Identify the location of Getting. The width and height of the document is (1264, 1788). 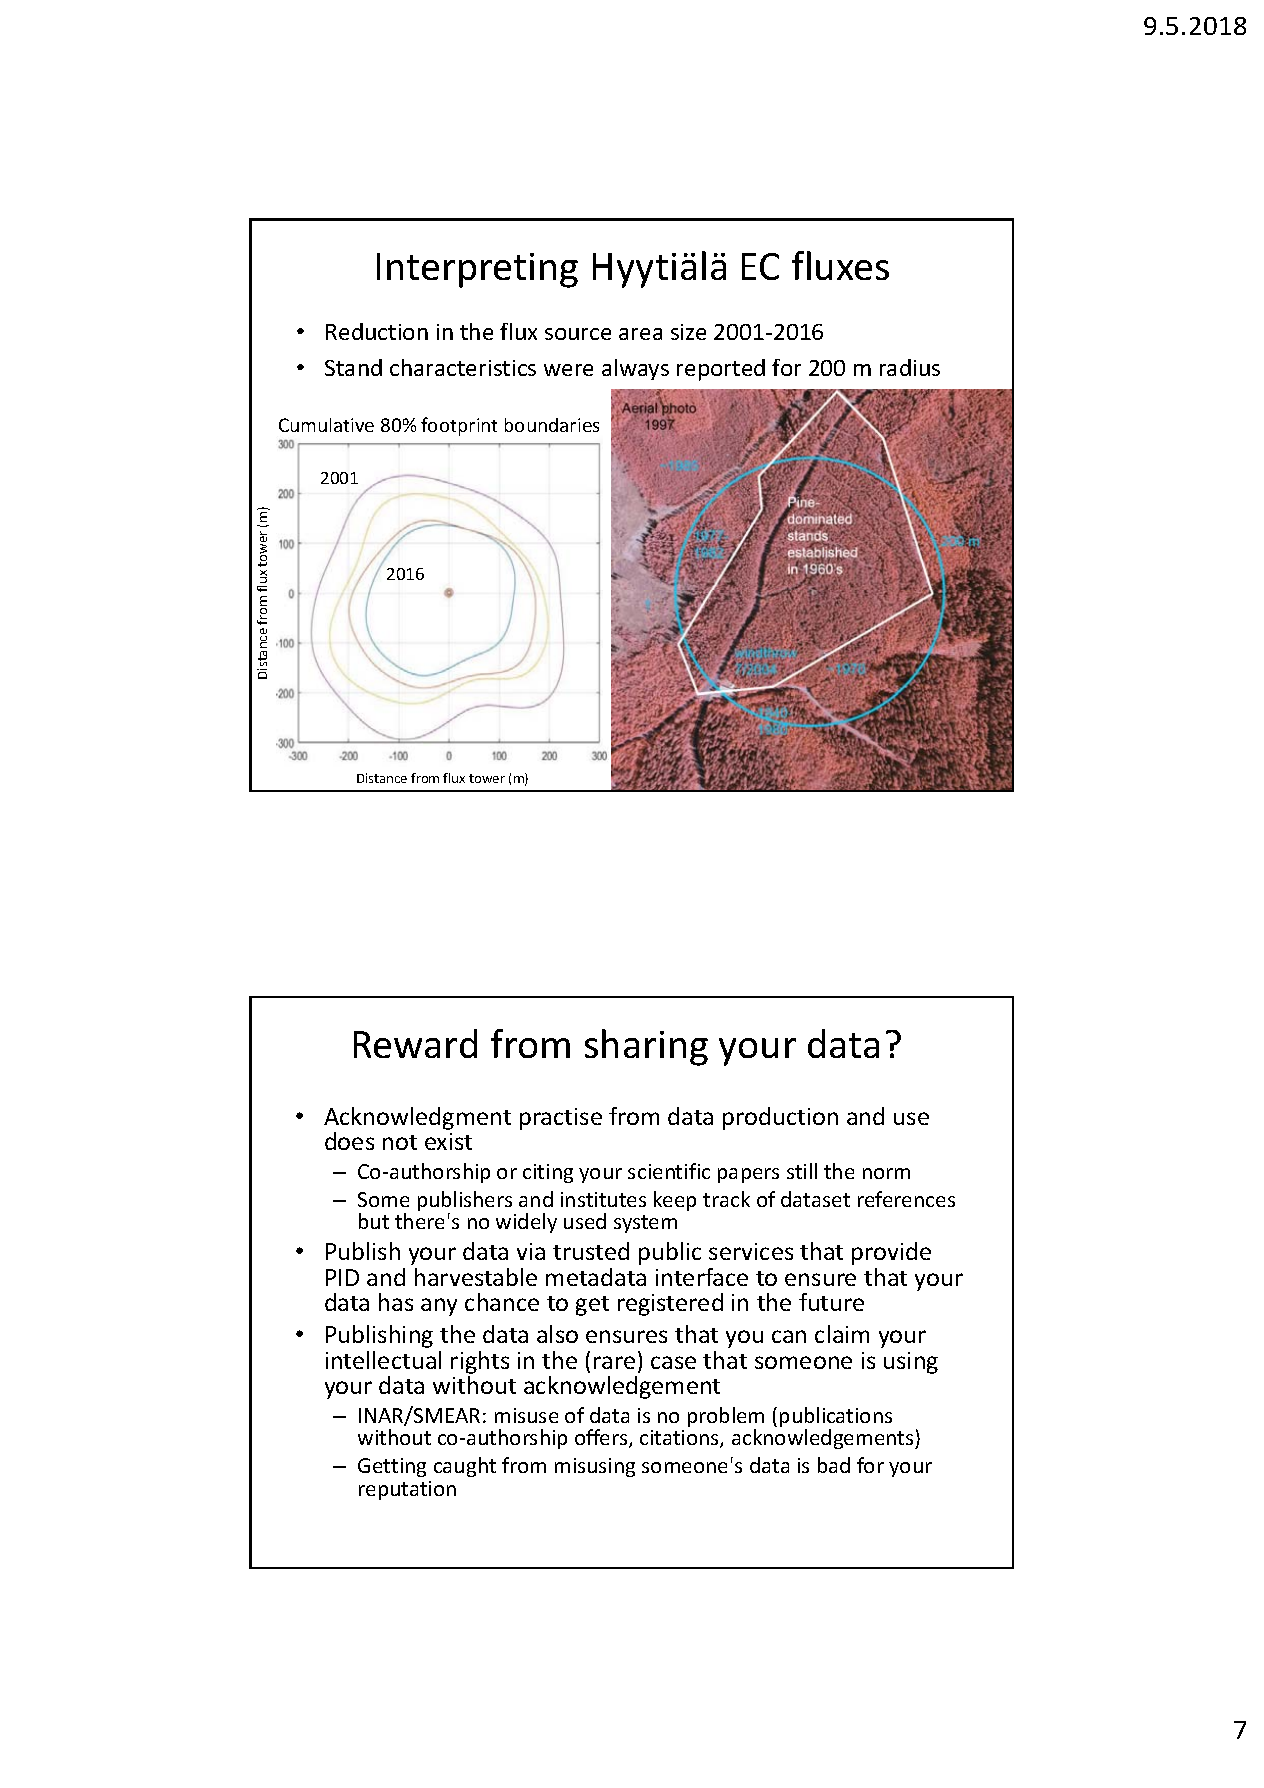
(392, 1467).
